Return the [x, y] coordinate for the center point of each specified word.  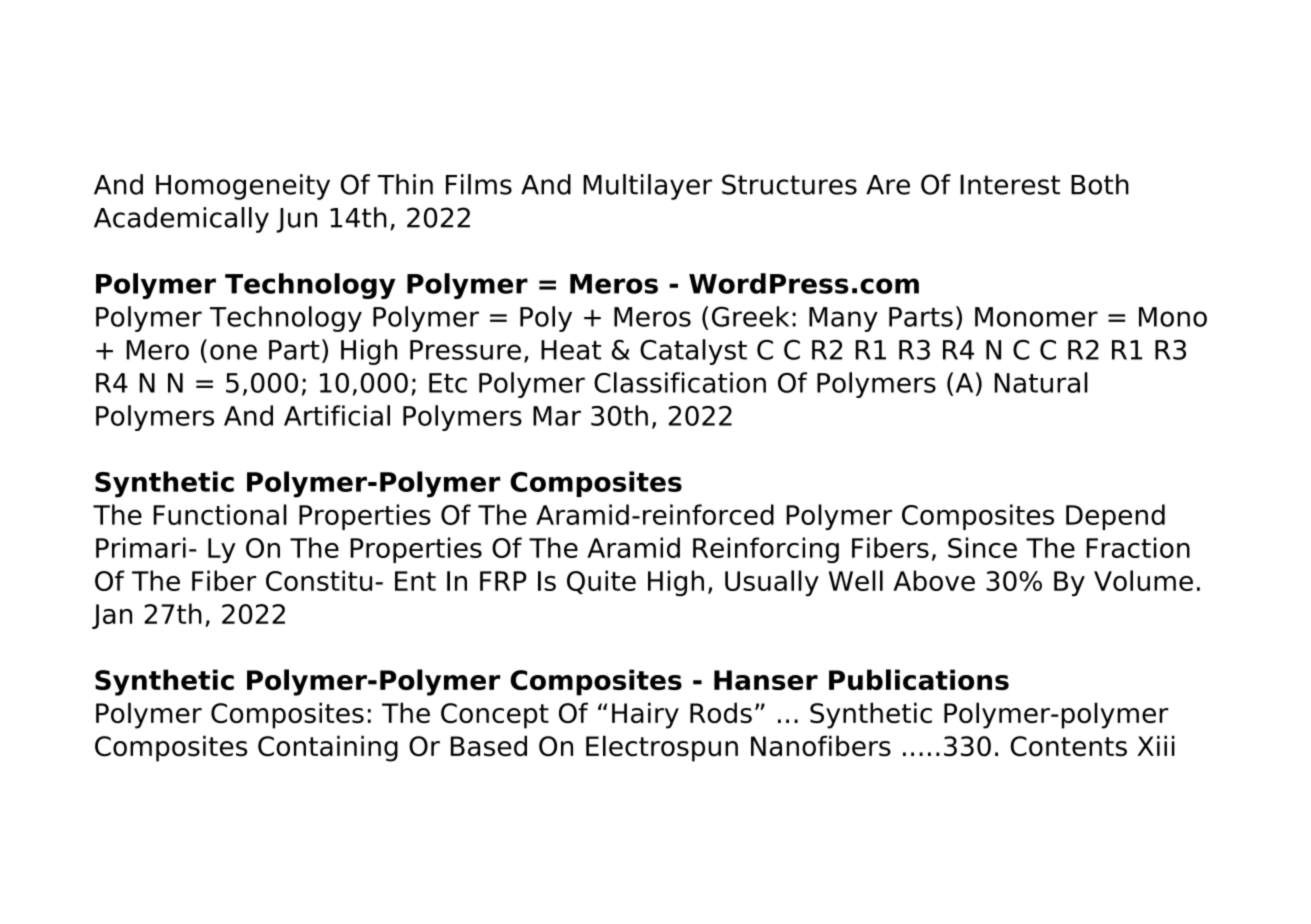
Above [934, 580]
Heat [571, 350]
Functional [220, 514]
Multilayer [647, 187]
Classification [680, 382]
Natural [1041, 382]
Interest [1010, 184]
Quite [601, 582]
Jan [112, 616]
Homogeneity [243, 187]
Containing [328, 748]
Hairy [645, 715]
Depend [1115, 517]
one [233, 352]
